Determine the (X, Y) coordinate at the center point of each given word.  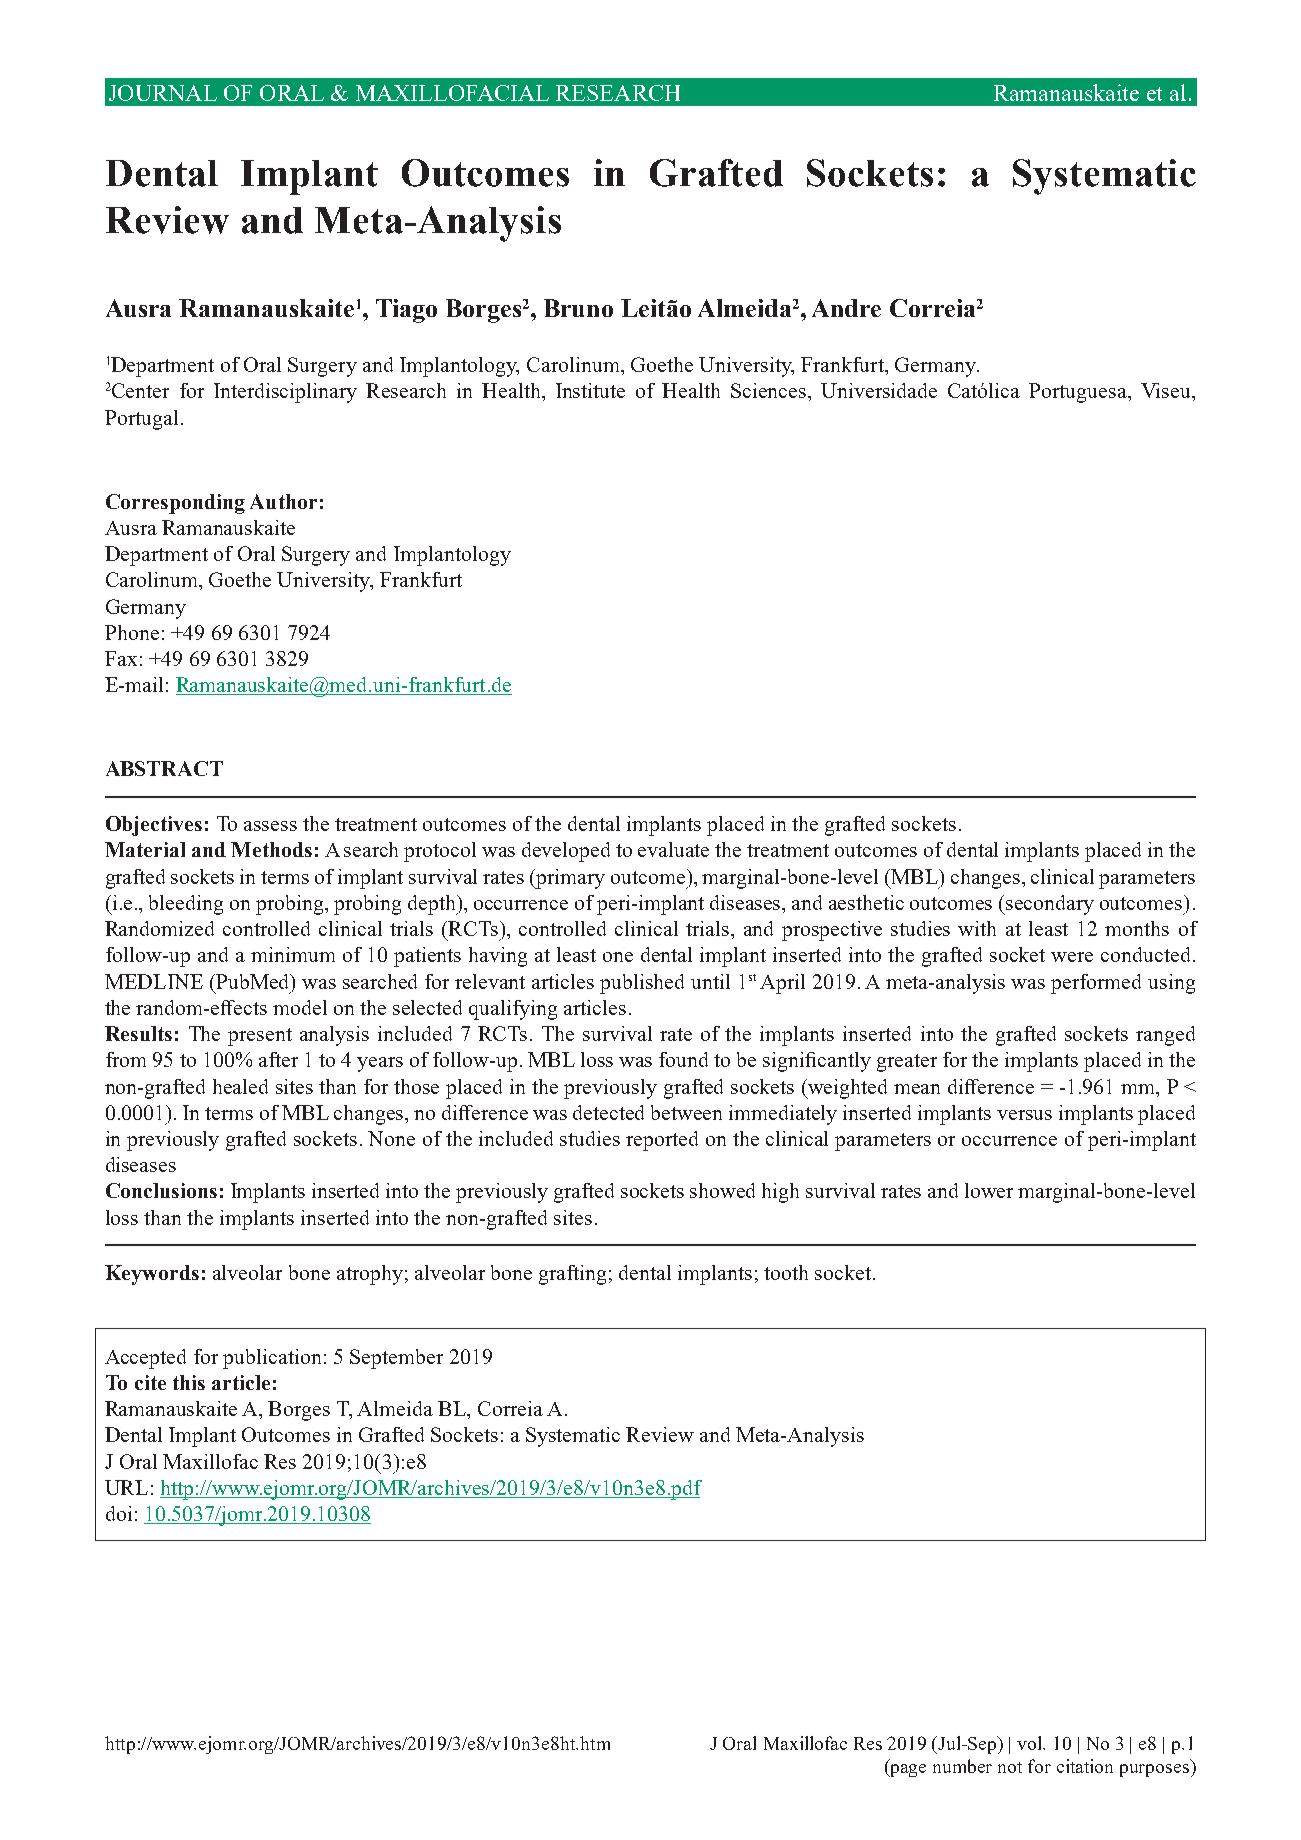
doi (119, 1513)
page (907, 1770)
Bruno (578, 308)
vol (1031, 1743)
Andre (846, 308)
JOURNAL (163, 93)
